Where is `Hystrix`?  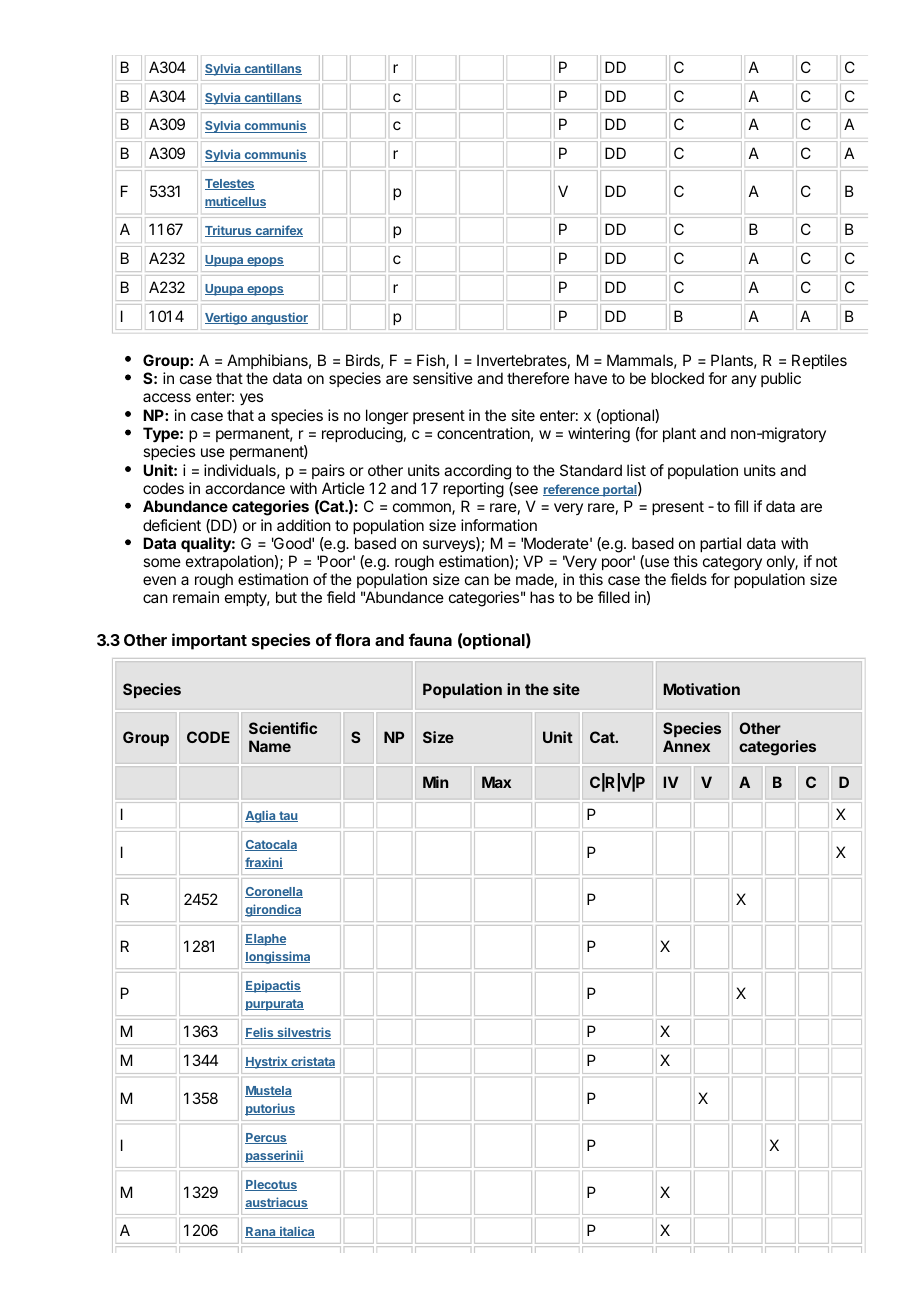
Hystrix is located at coordinates (267, 1062).
